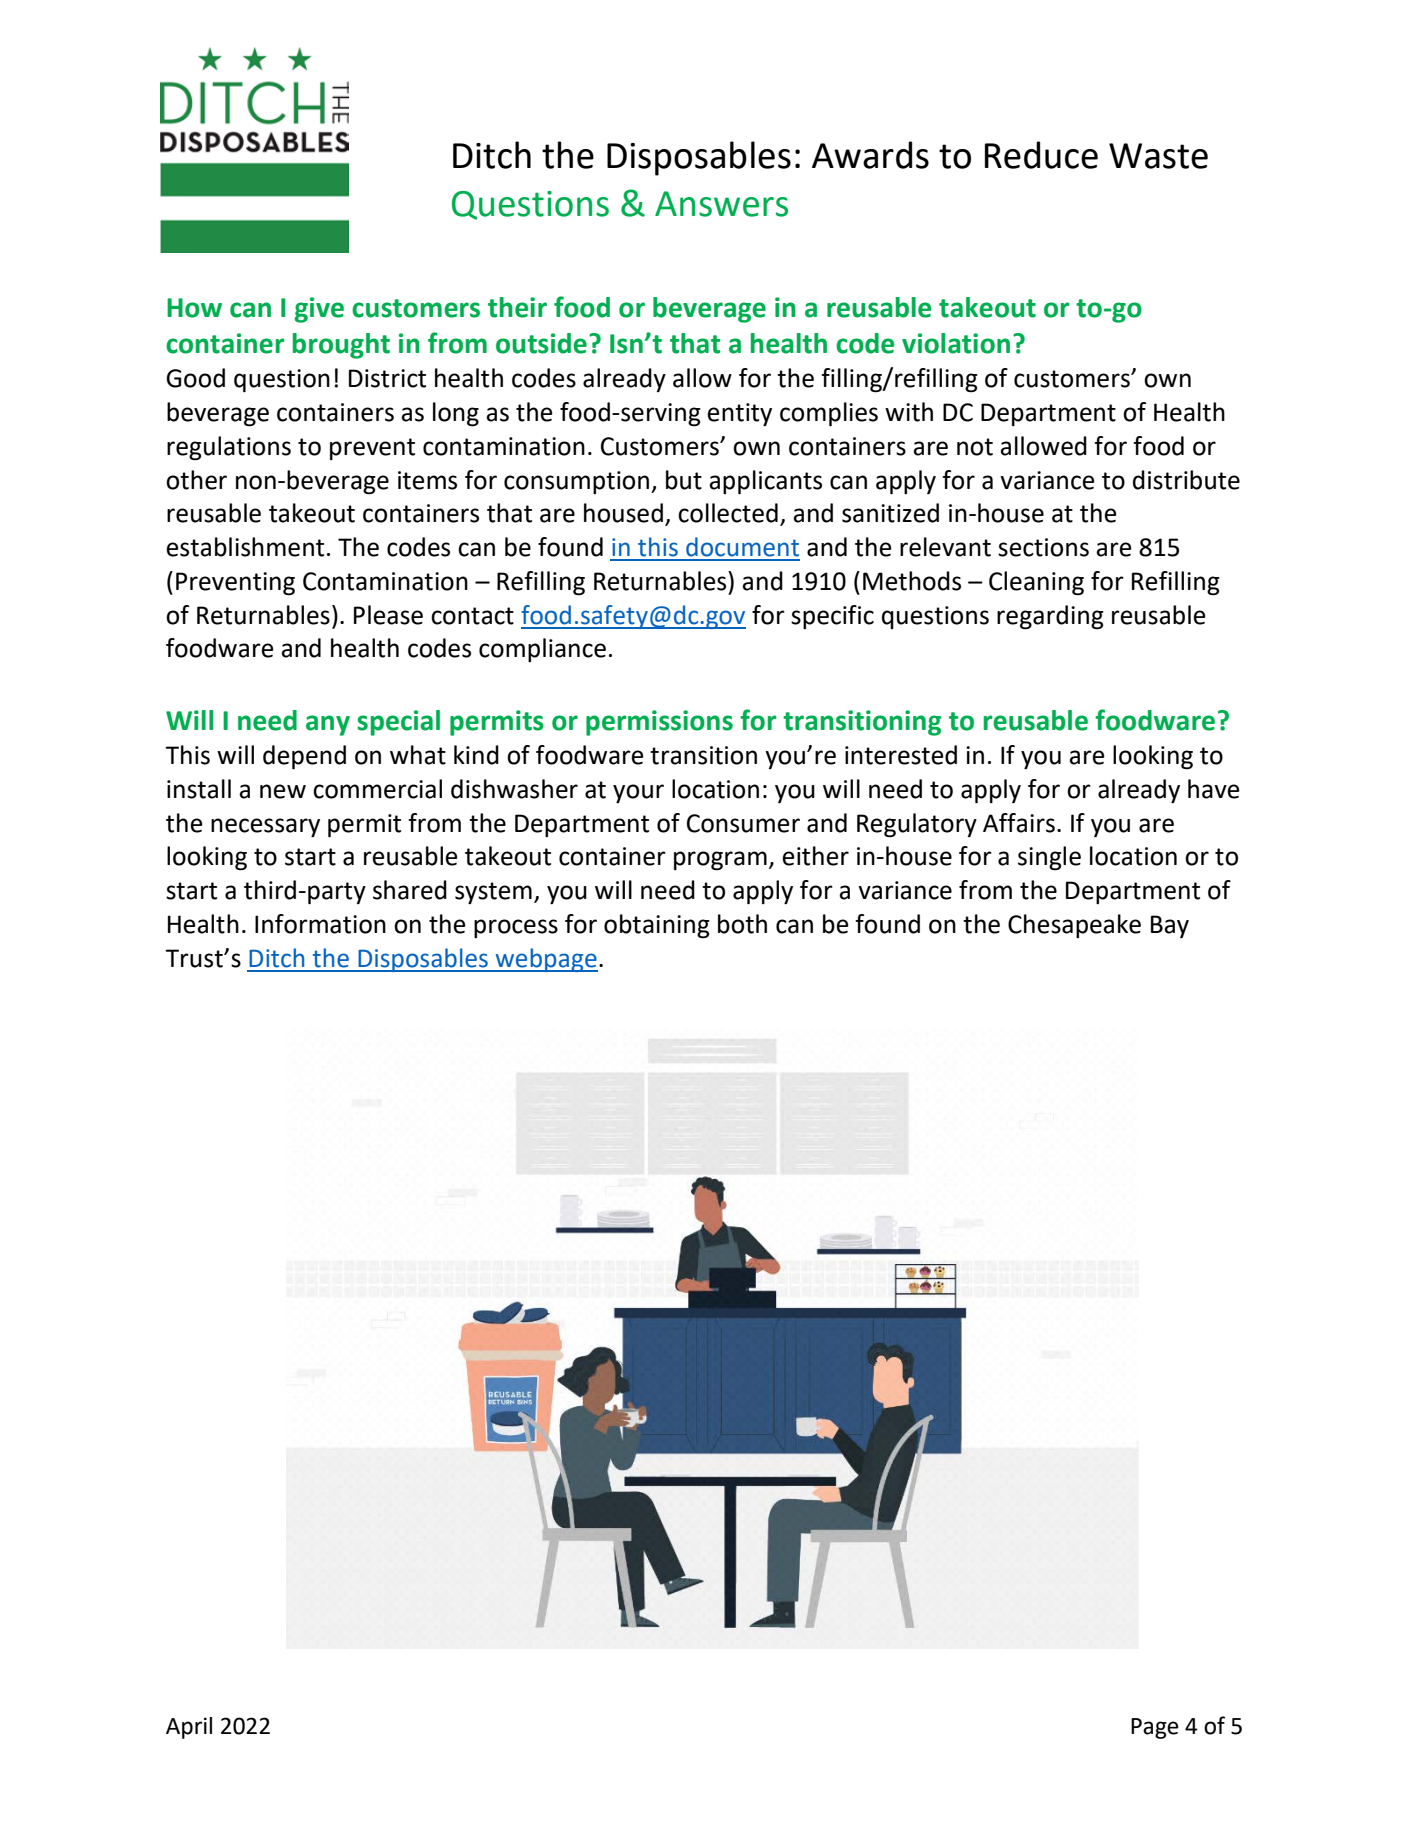 This screenshot has width=1409, height=1824. I want to click on any, so click(328, 725).
